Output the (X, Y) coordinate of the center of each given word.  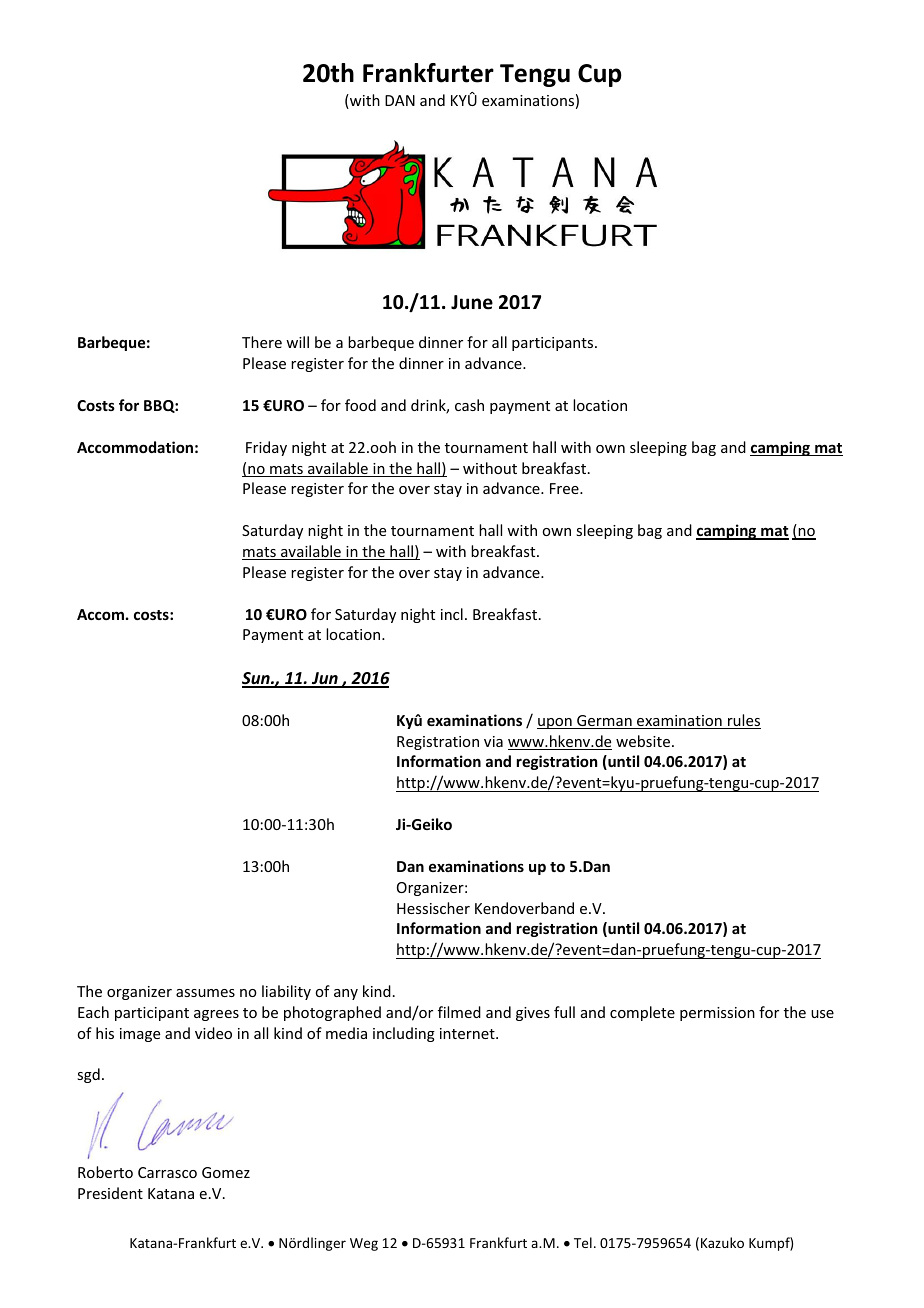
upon (555, 723)
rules (743, 721)
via (493, 741)
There (262, 342)
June (472, 302)
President (110, 1193)
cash (469, 405)
